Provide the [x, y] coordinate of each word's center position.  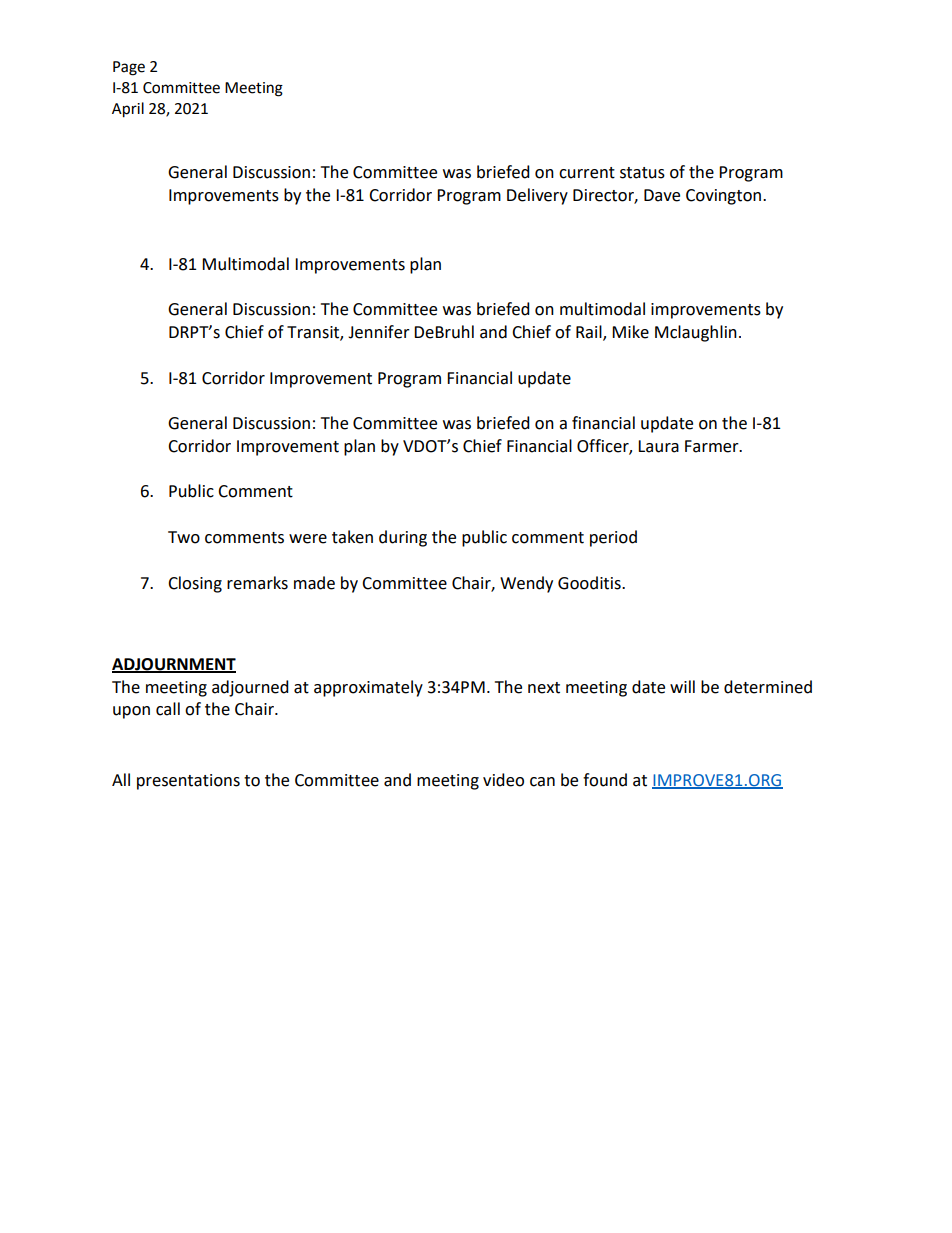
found [605, 780]
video [503, 780]
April [128, 110]
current [587, 173]
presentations [188, 782]
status [642, 173]
